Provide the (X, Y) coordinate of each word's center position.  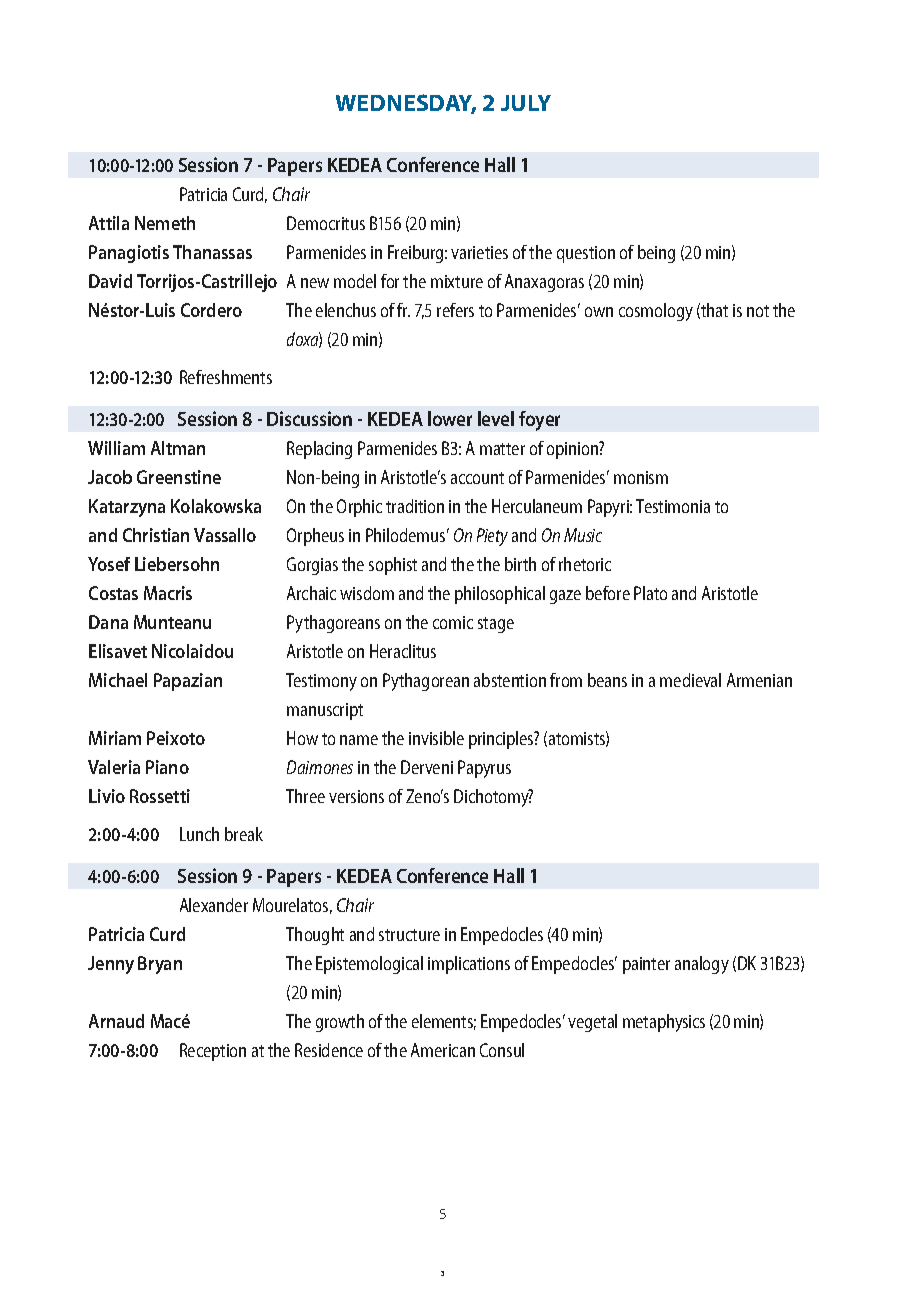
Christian (156, 535)
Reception (213, 1052)
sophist (393, 566)
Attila (109, 223)
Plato (650, 593)
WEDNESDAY (406, 104)
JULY (526, 103)
